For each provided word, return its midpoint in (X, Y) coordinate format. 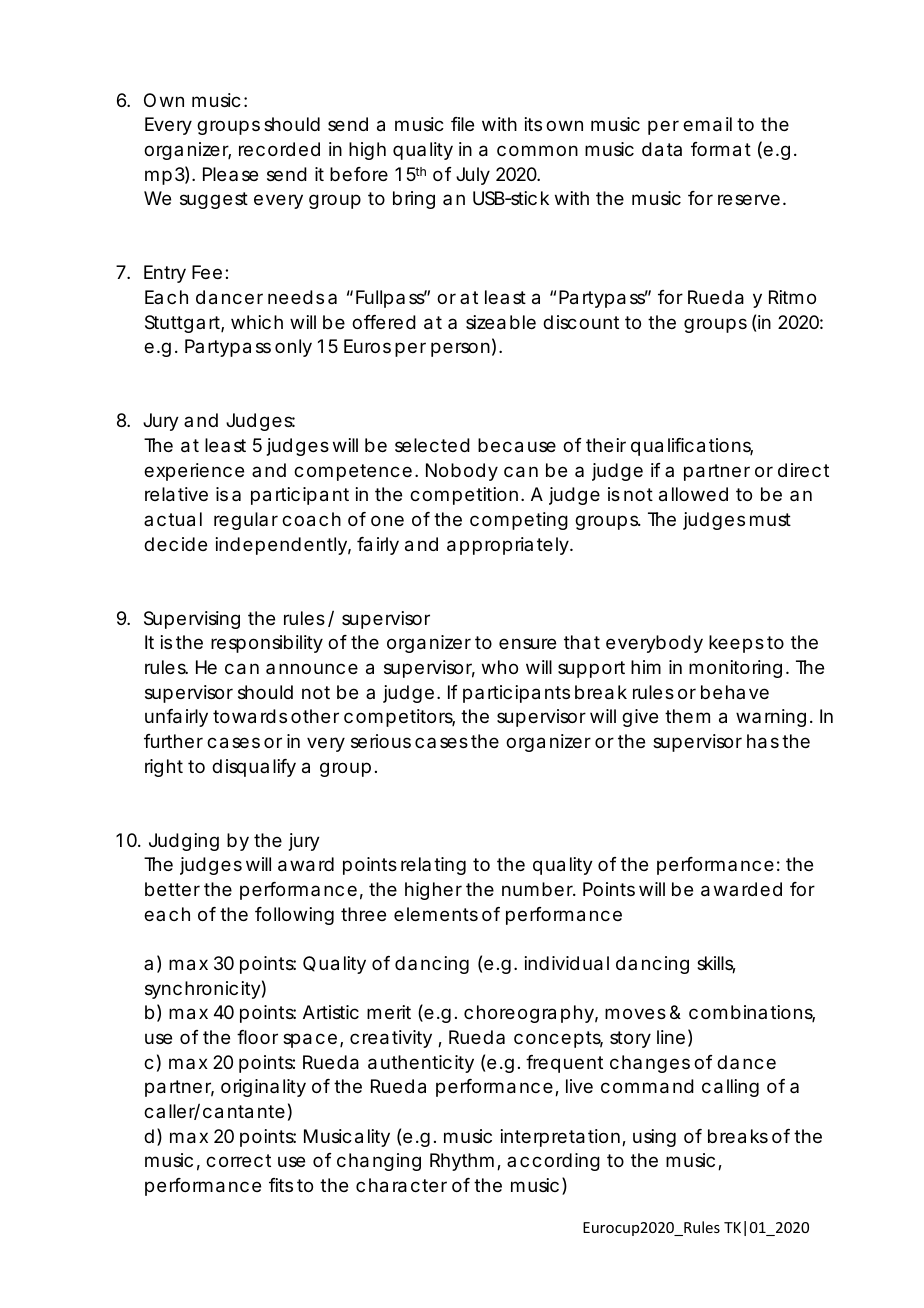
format (721, 149)
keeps (736, 644)
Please (230, 174)
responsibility (267, 644)
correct (238, 1160)
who (500, 667)
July (473, 176)
